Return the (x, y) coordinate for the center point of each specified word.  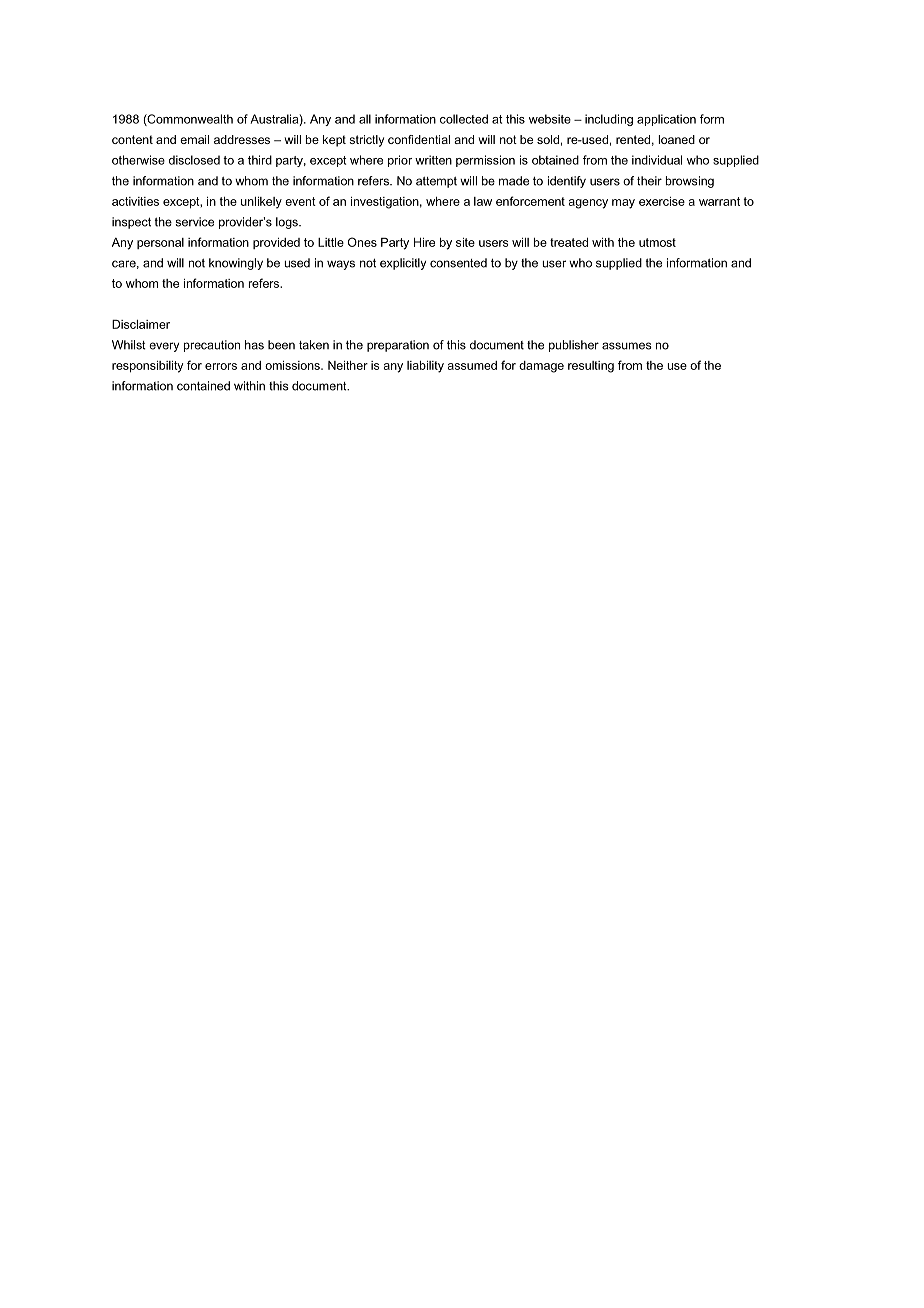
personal (160, 243)
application (666, 120)
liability (425, 367)
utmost (657, 242)
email (194, 139)
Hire (424, 242)
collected (464, 119)
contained (203, 386)
